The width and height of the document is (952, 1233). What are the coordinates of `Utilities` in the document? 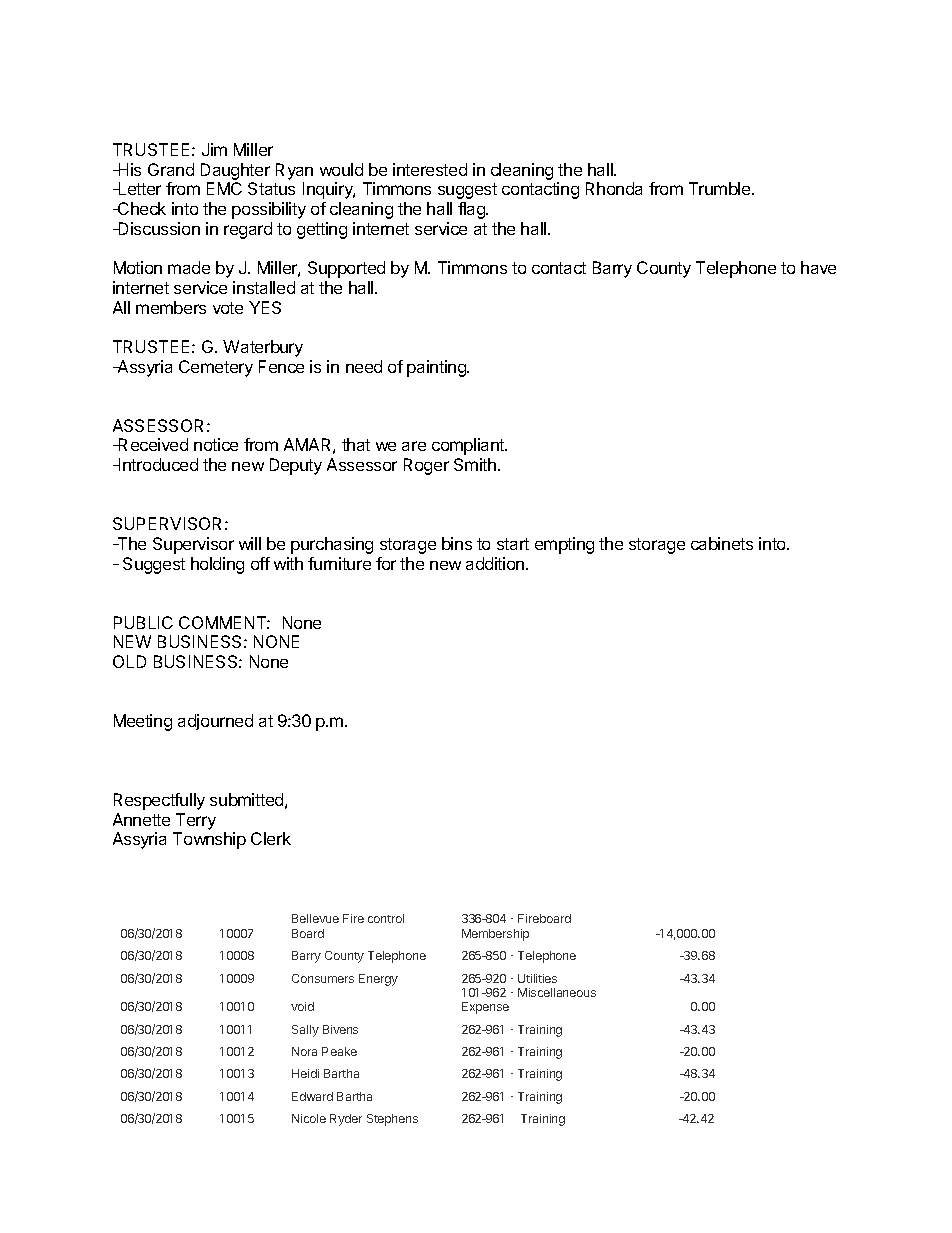 It's located at (537, 978).
